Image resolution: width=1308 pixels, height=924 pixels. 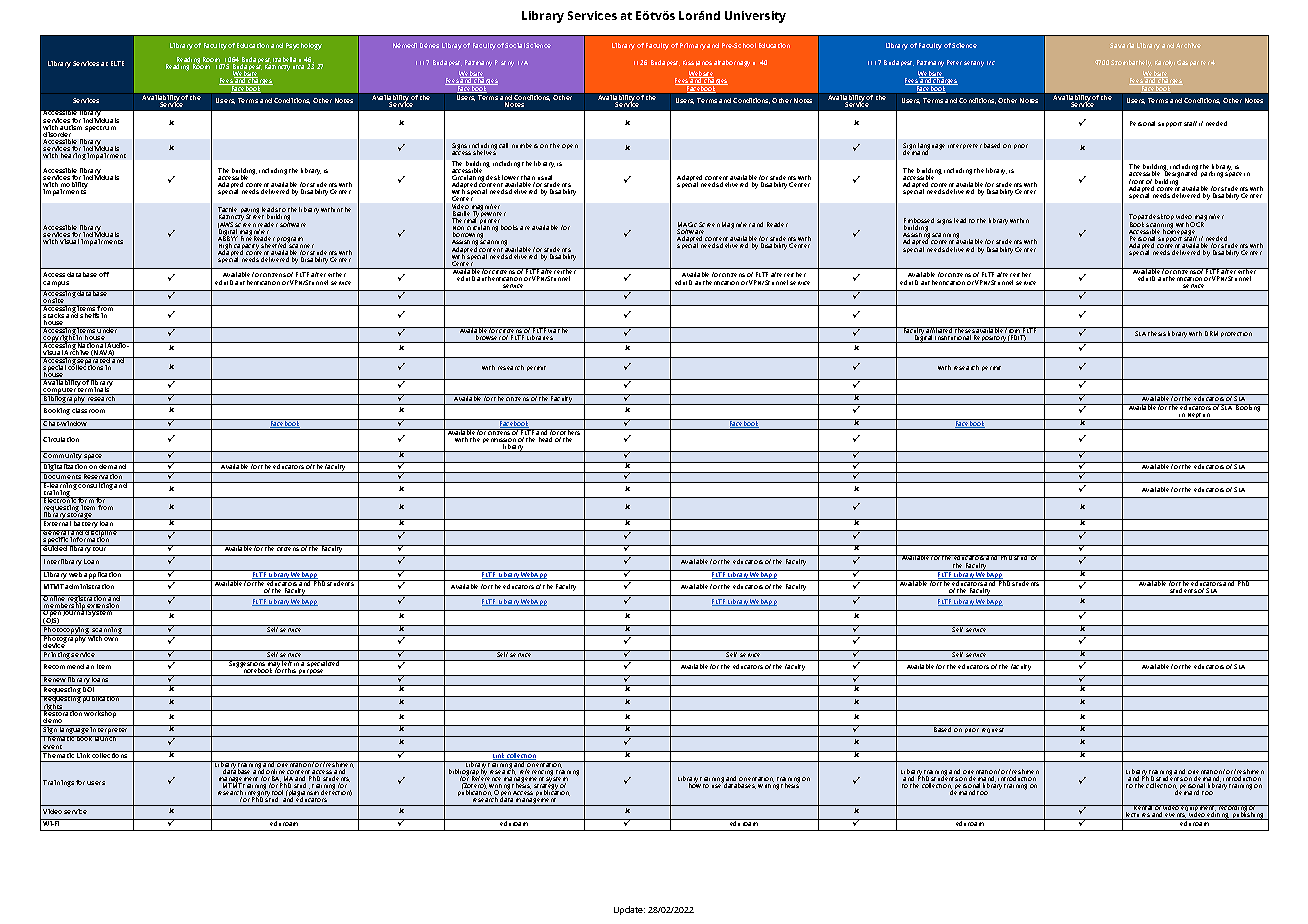 What do you see at coordinates (311, 672) in the image?
I see `purpose` at bounding box center [311, 672].
